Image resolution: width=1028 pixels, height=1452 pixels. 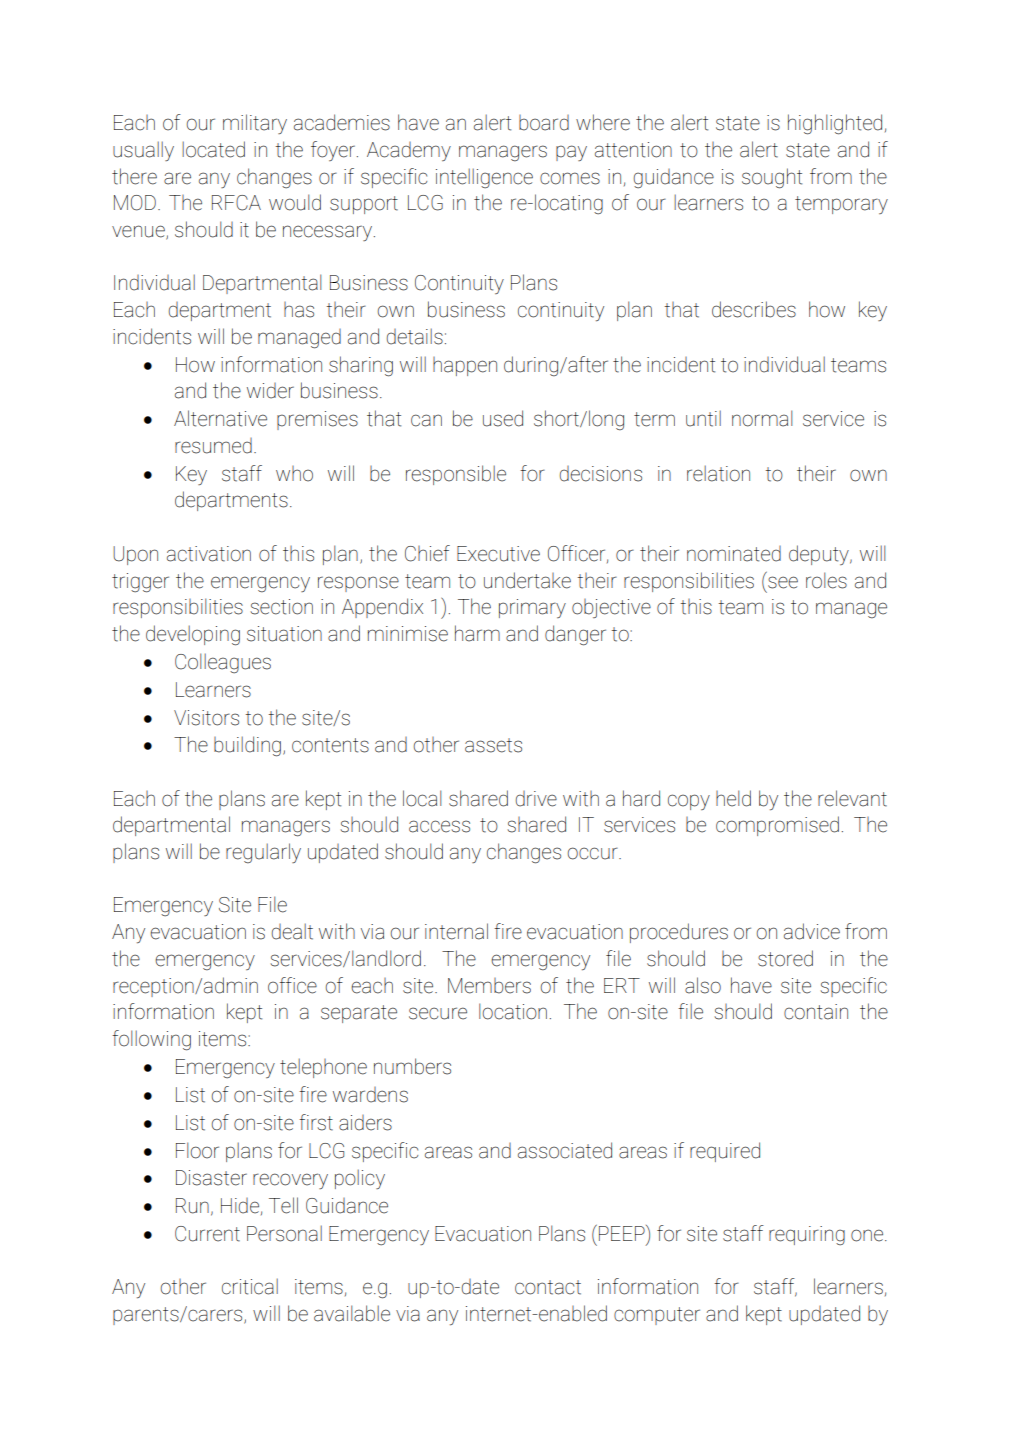 What do you see at coordinates (734, 554) in the screenshot?
I see `nominated` at bounding box center [734, 554].
